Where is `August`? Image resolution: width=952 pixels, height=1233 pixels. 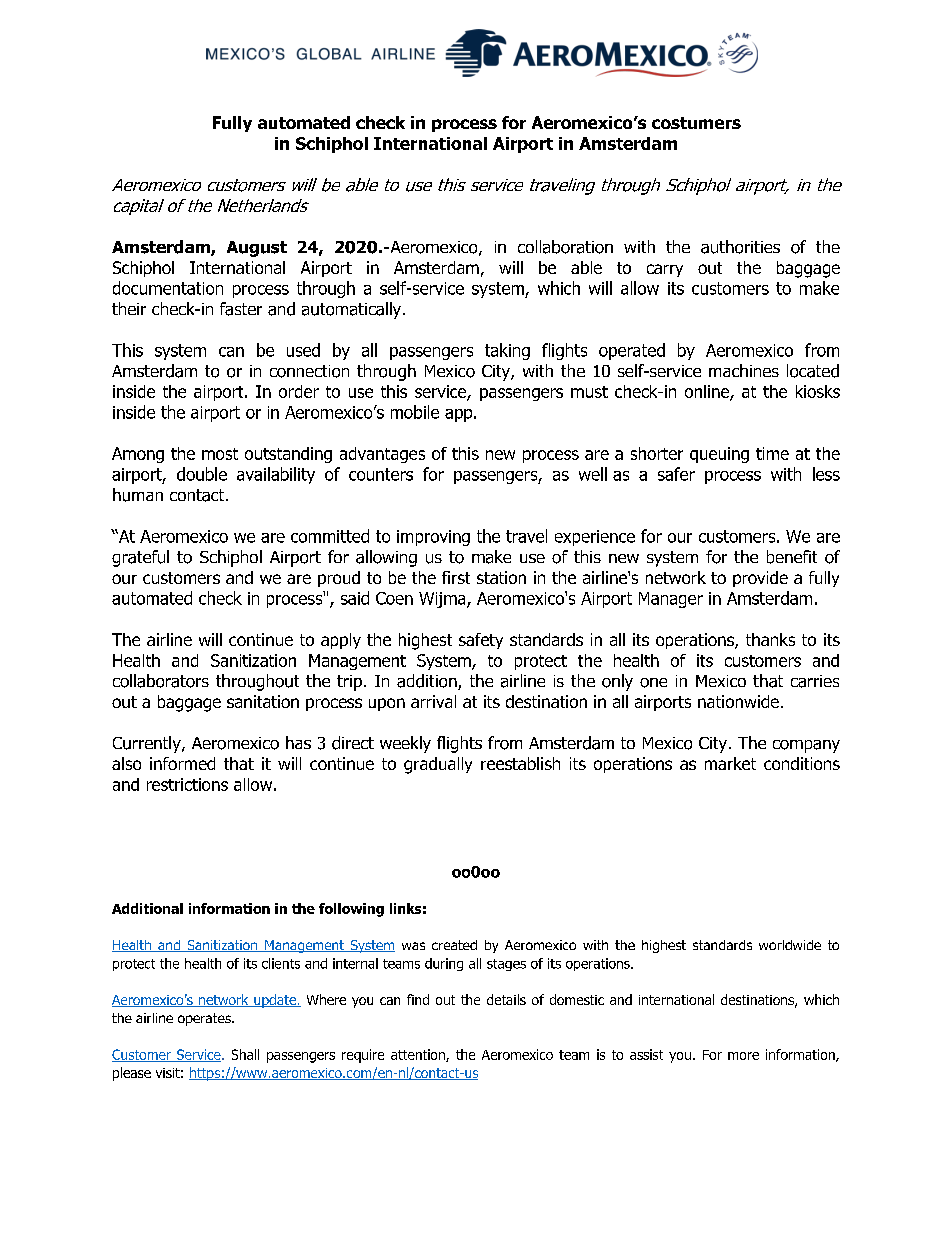
August is located at coordinates (257, 249).
